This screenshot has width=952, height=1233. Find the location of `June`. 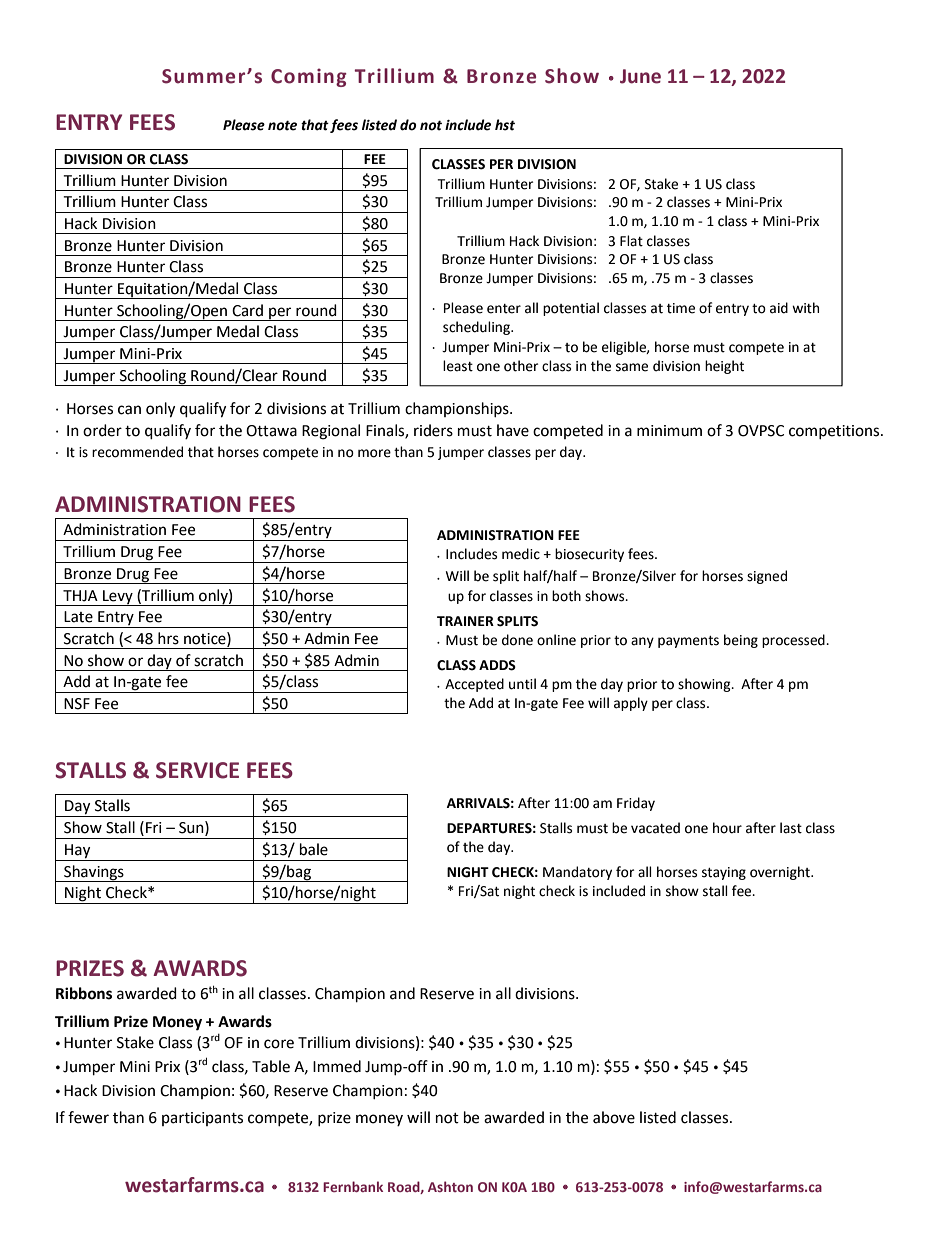

June is located at coordinates (640, 76).
